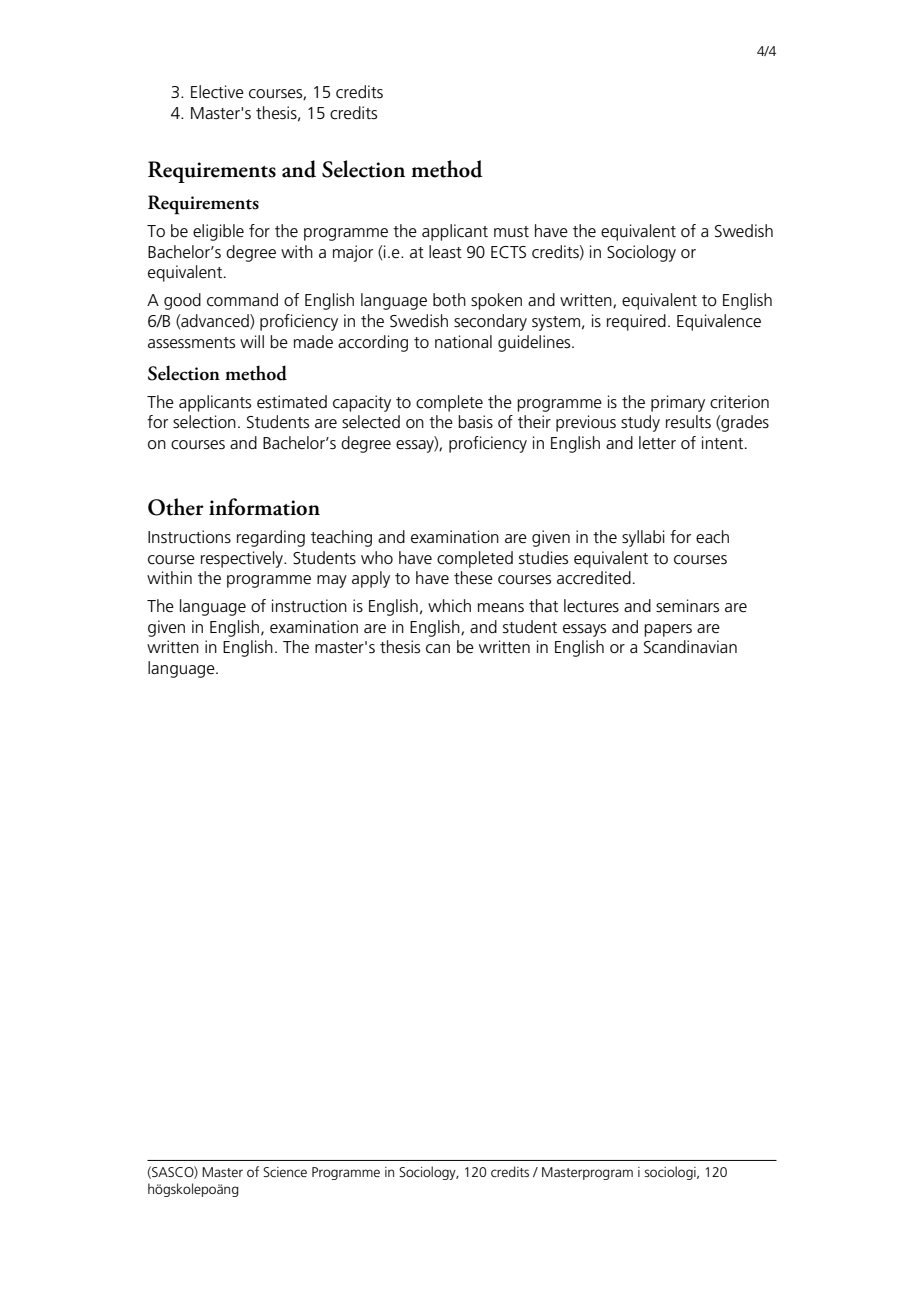 This document has width=924, height=1308. Describe the element at coordinates (243, 559) in the document. I see `respectively` at that location.
